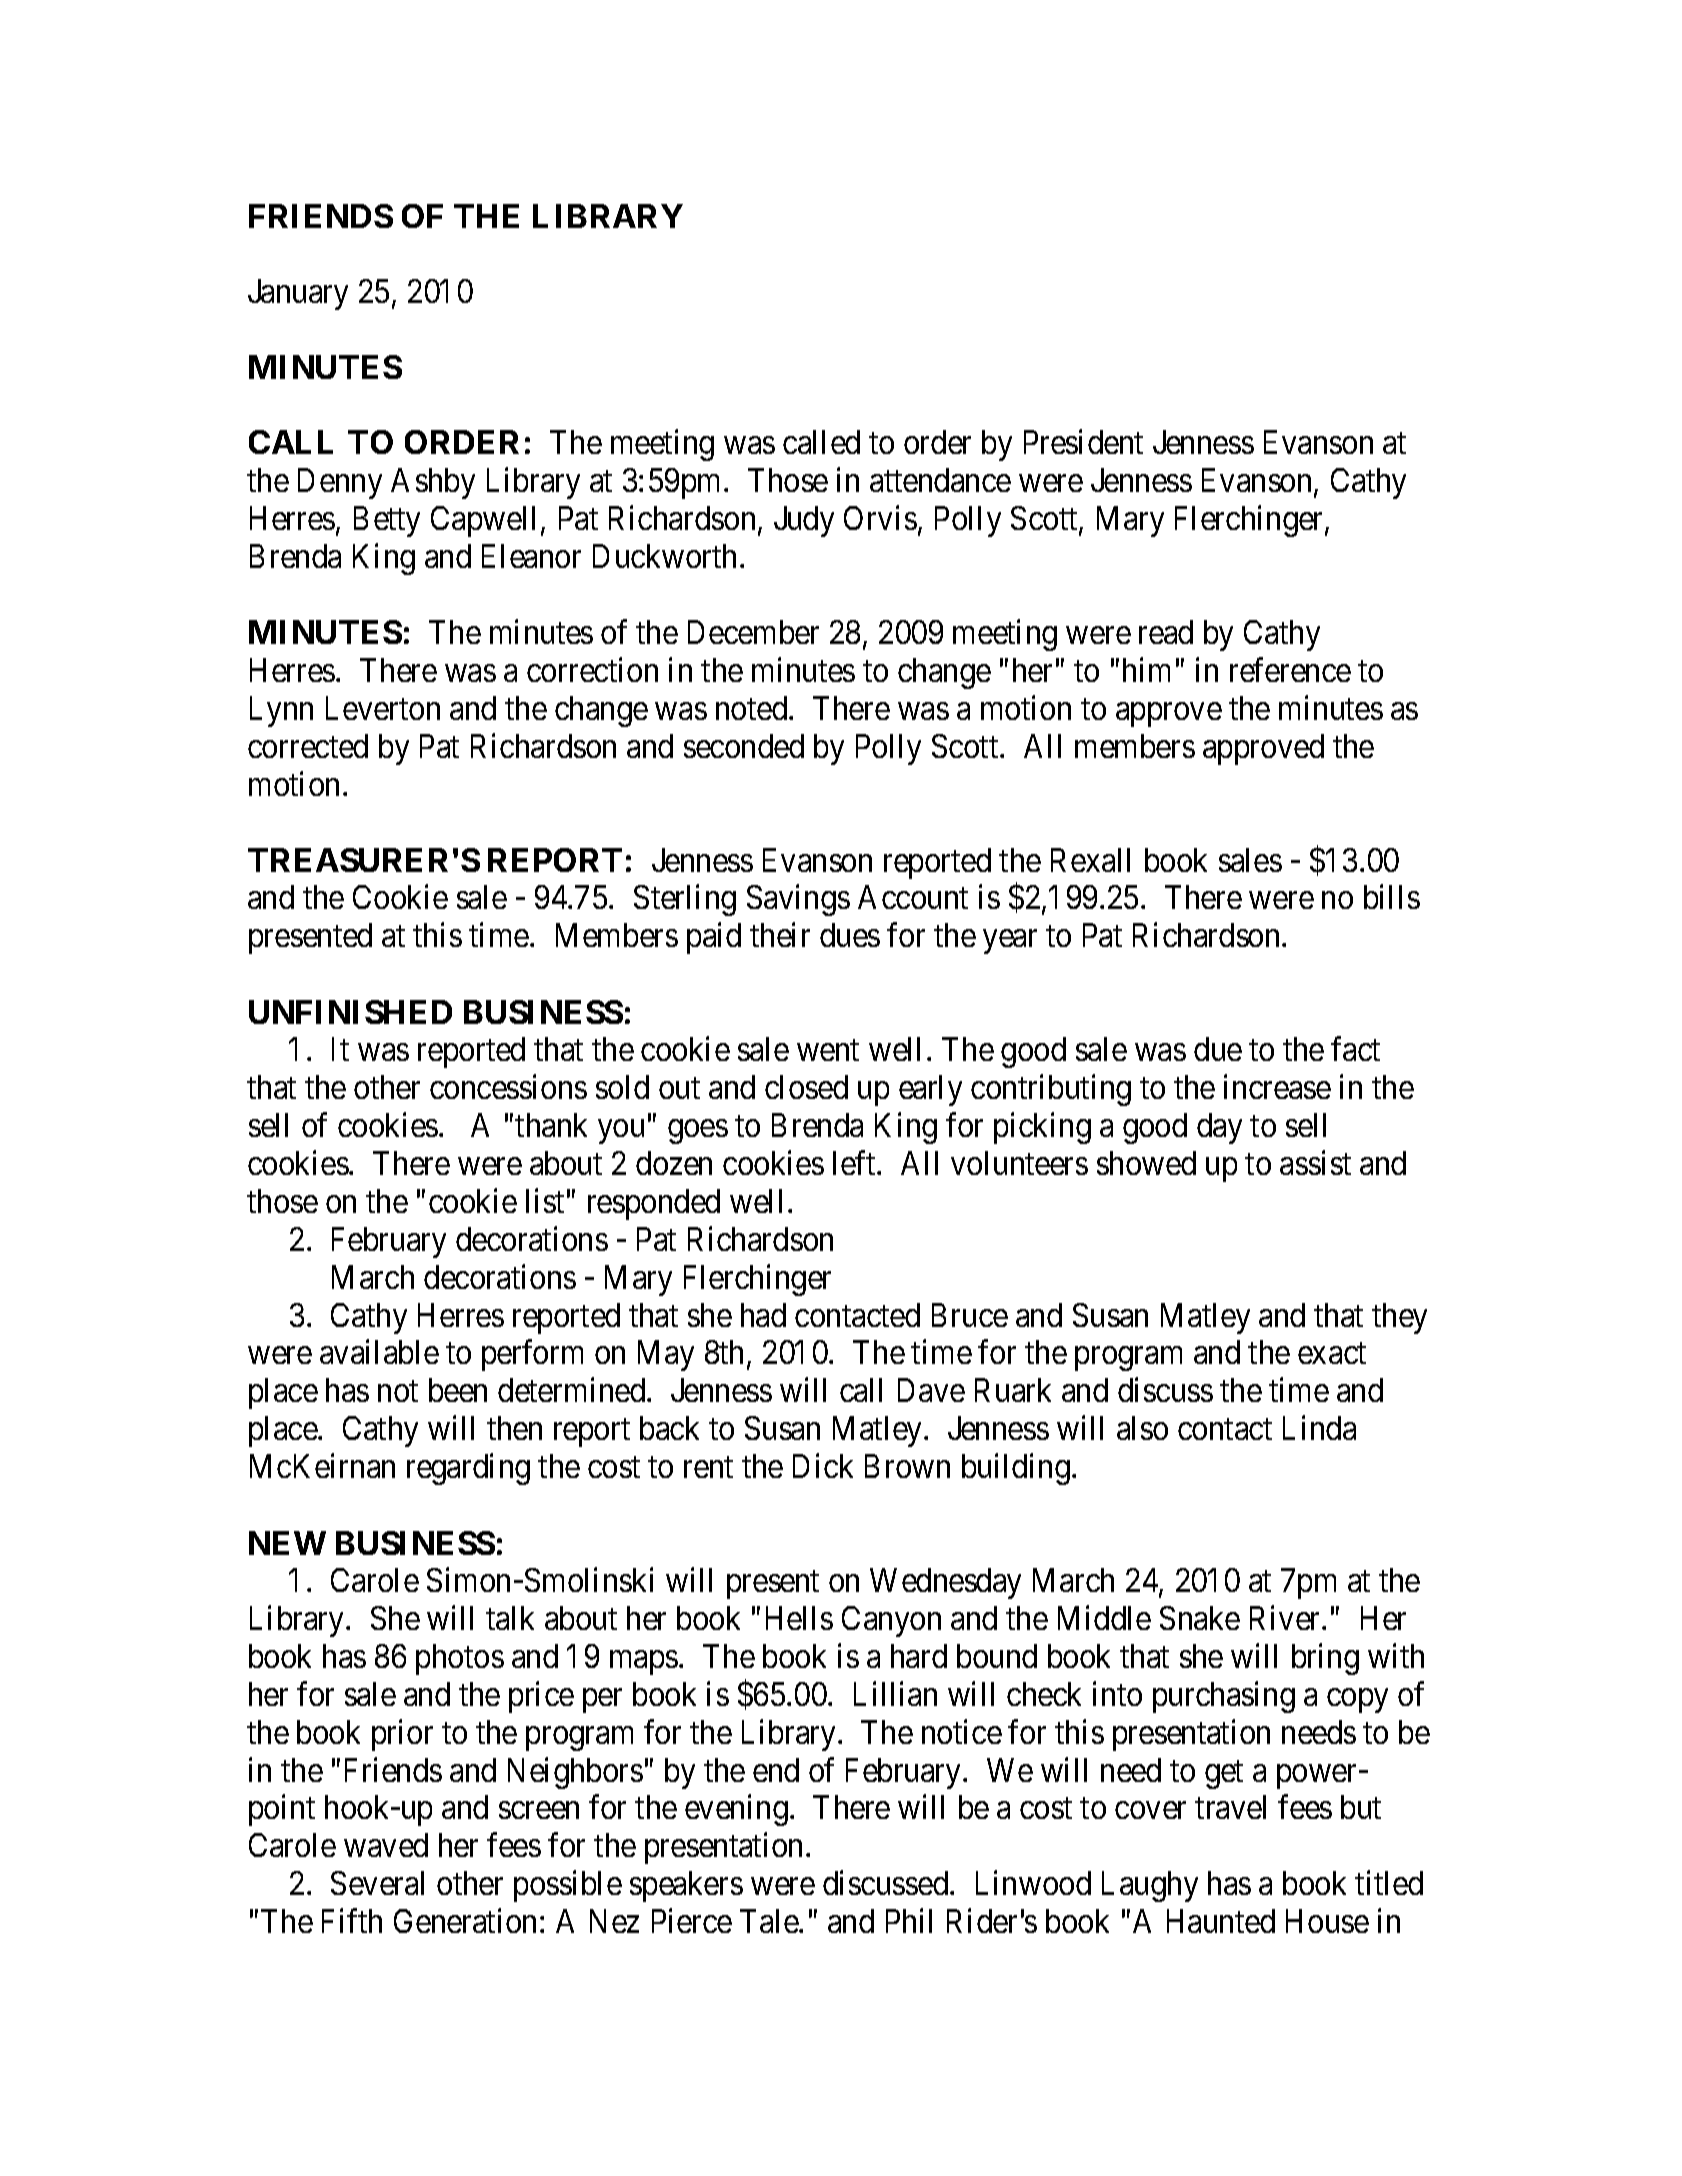 The width and height of the screenshot is (1682, 2176). Describe the element at coordinates (1290, 669) in the screenshot. I see `reference` at that location.
